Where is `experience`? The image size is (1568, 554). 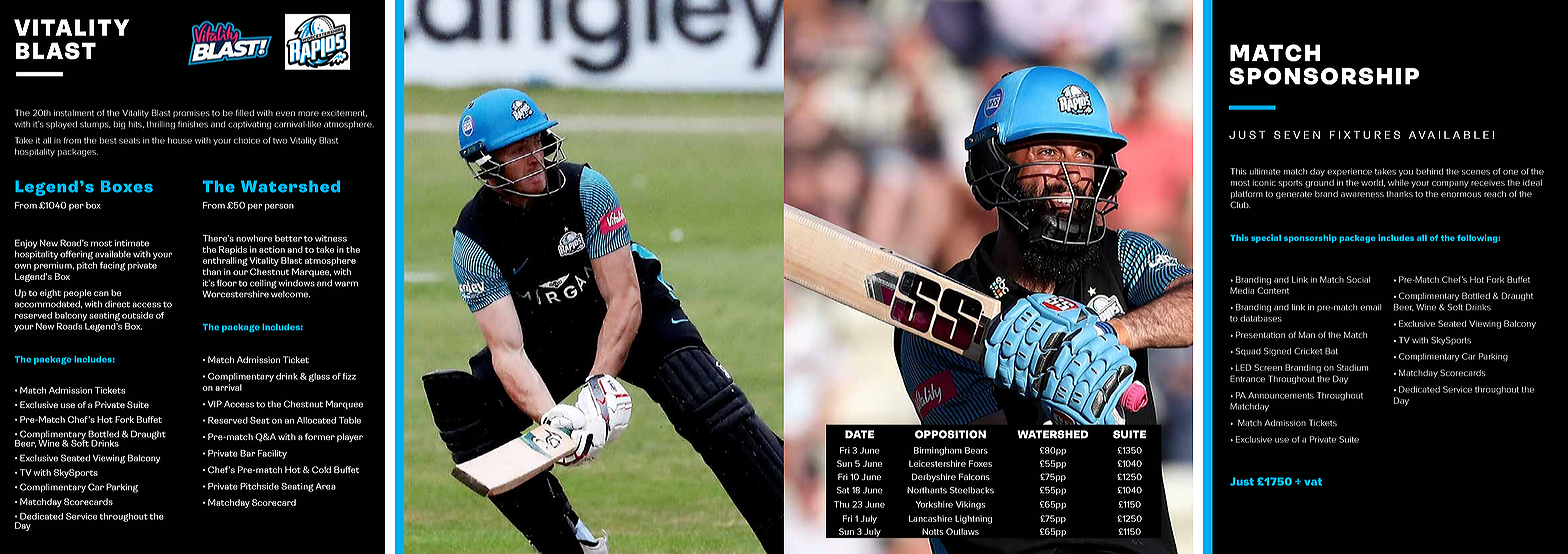
experience is located at coordinates (1349, 172).
